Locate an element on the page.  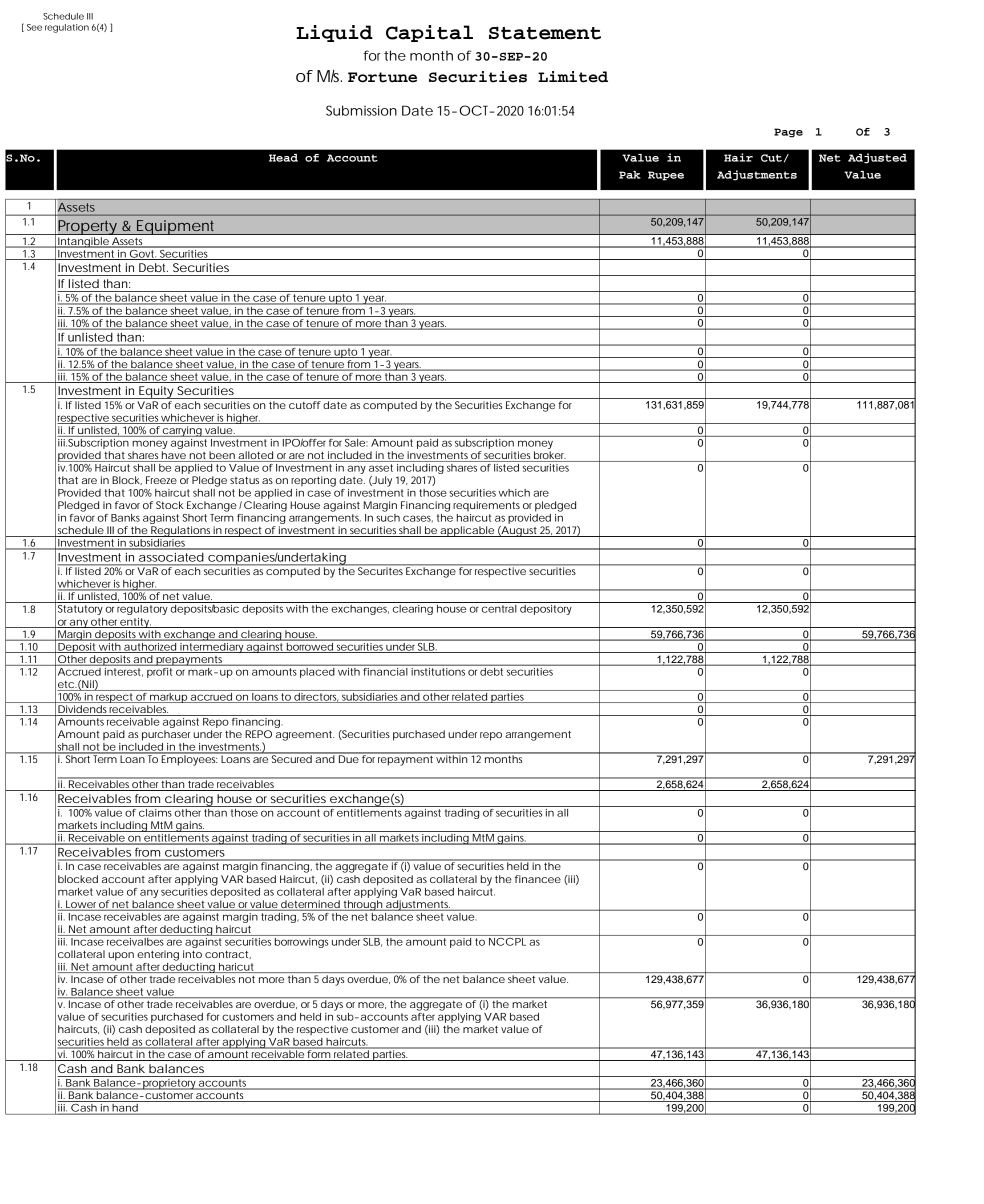
Page is located at coordinates (788, 133).
